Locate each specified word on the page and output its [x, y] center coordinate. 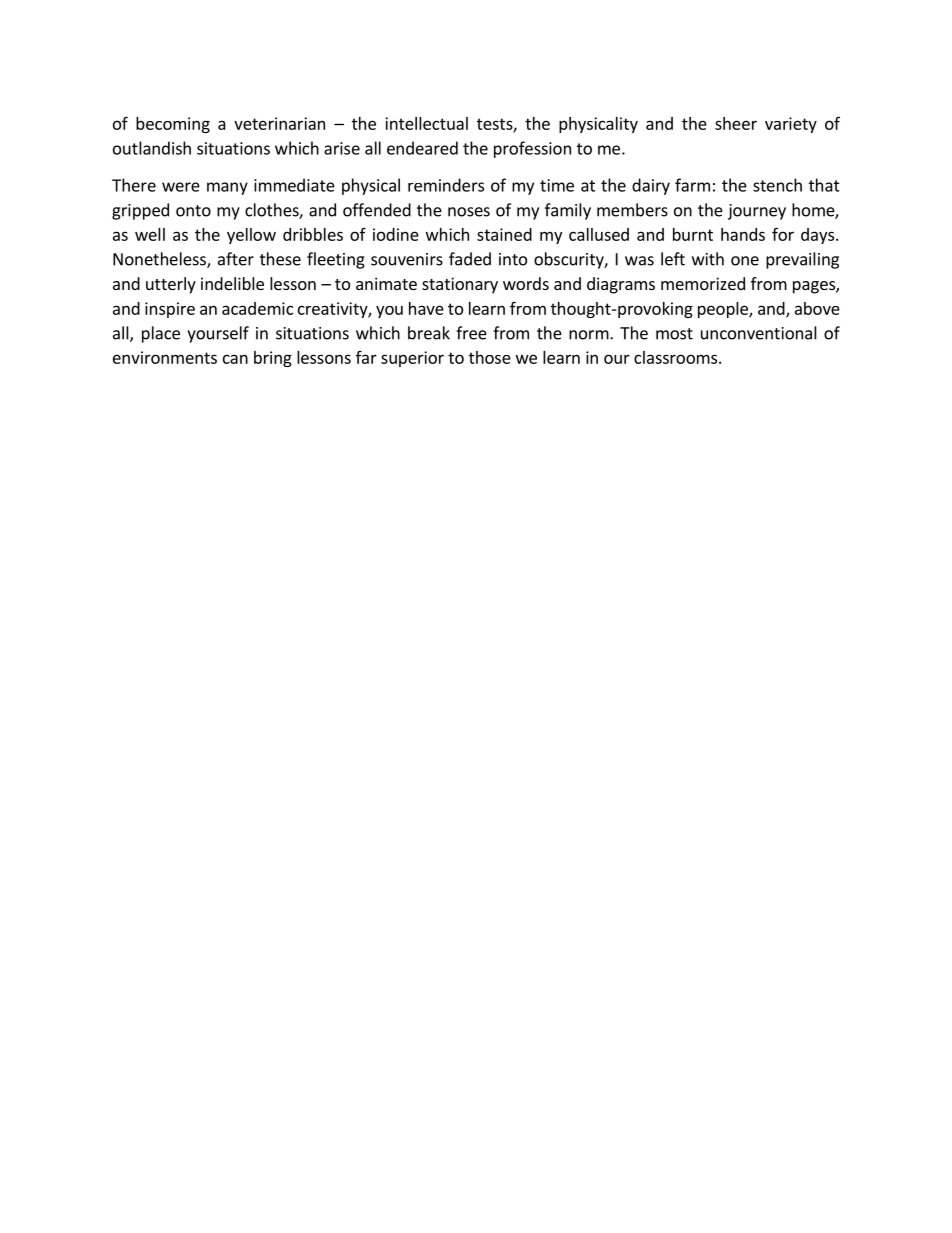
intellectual [426, 123]
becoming [173, 125]
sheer [736, 123]
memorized [703, 283]
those [490, 357]
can [235, 359]
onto [193, 211]
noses [469, 212]
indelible [232, 283]
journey [757, 212]
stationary [460, 285]
